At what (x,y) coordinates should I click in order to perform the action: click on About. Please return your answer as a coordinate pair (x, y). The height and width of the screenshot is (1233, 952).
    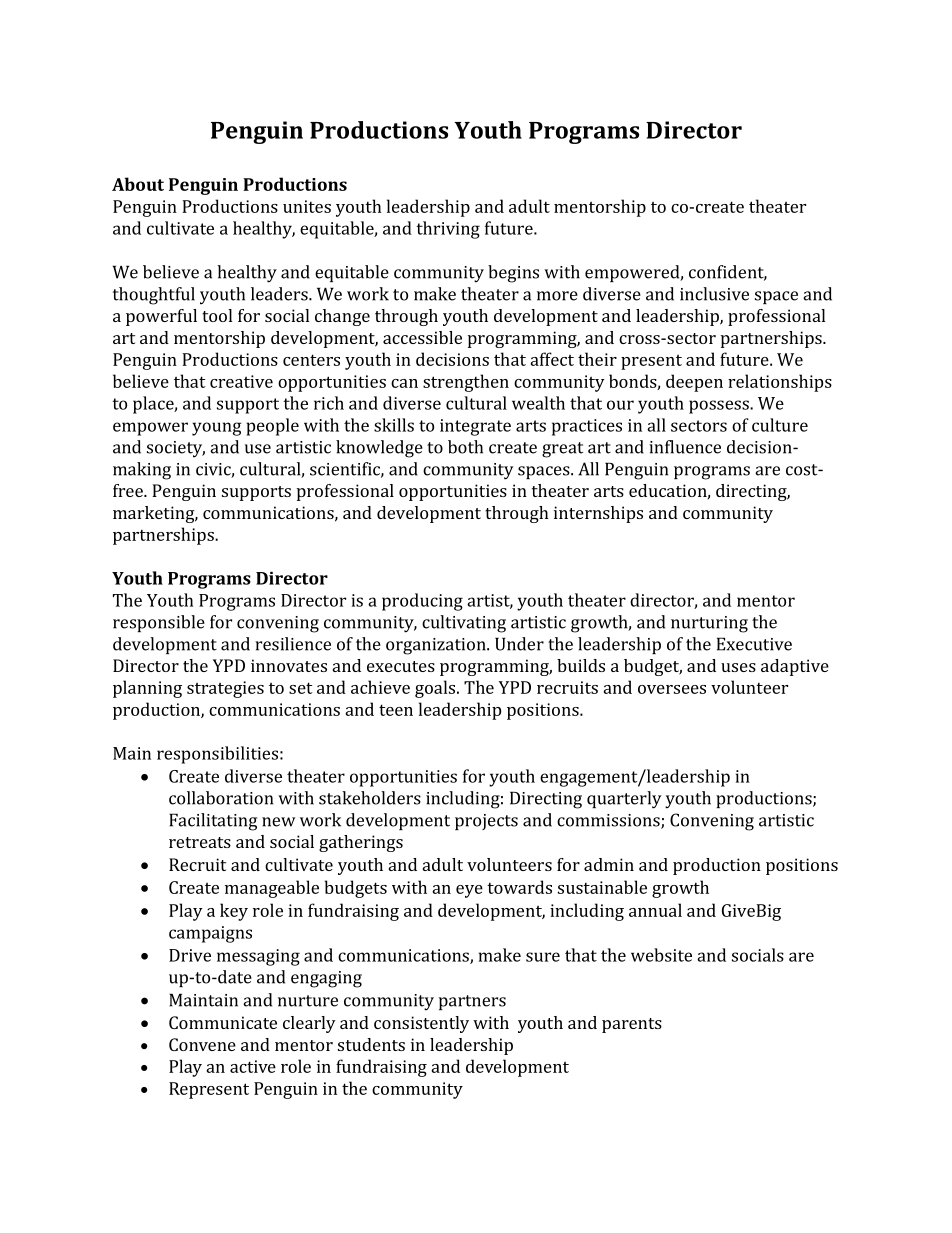
    Looking at the image, I should click on (138, 184).
